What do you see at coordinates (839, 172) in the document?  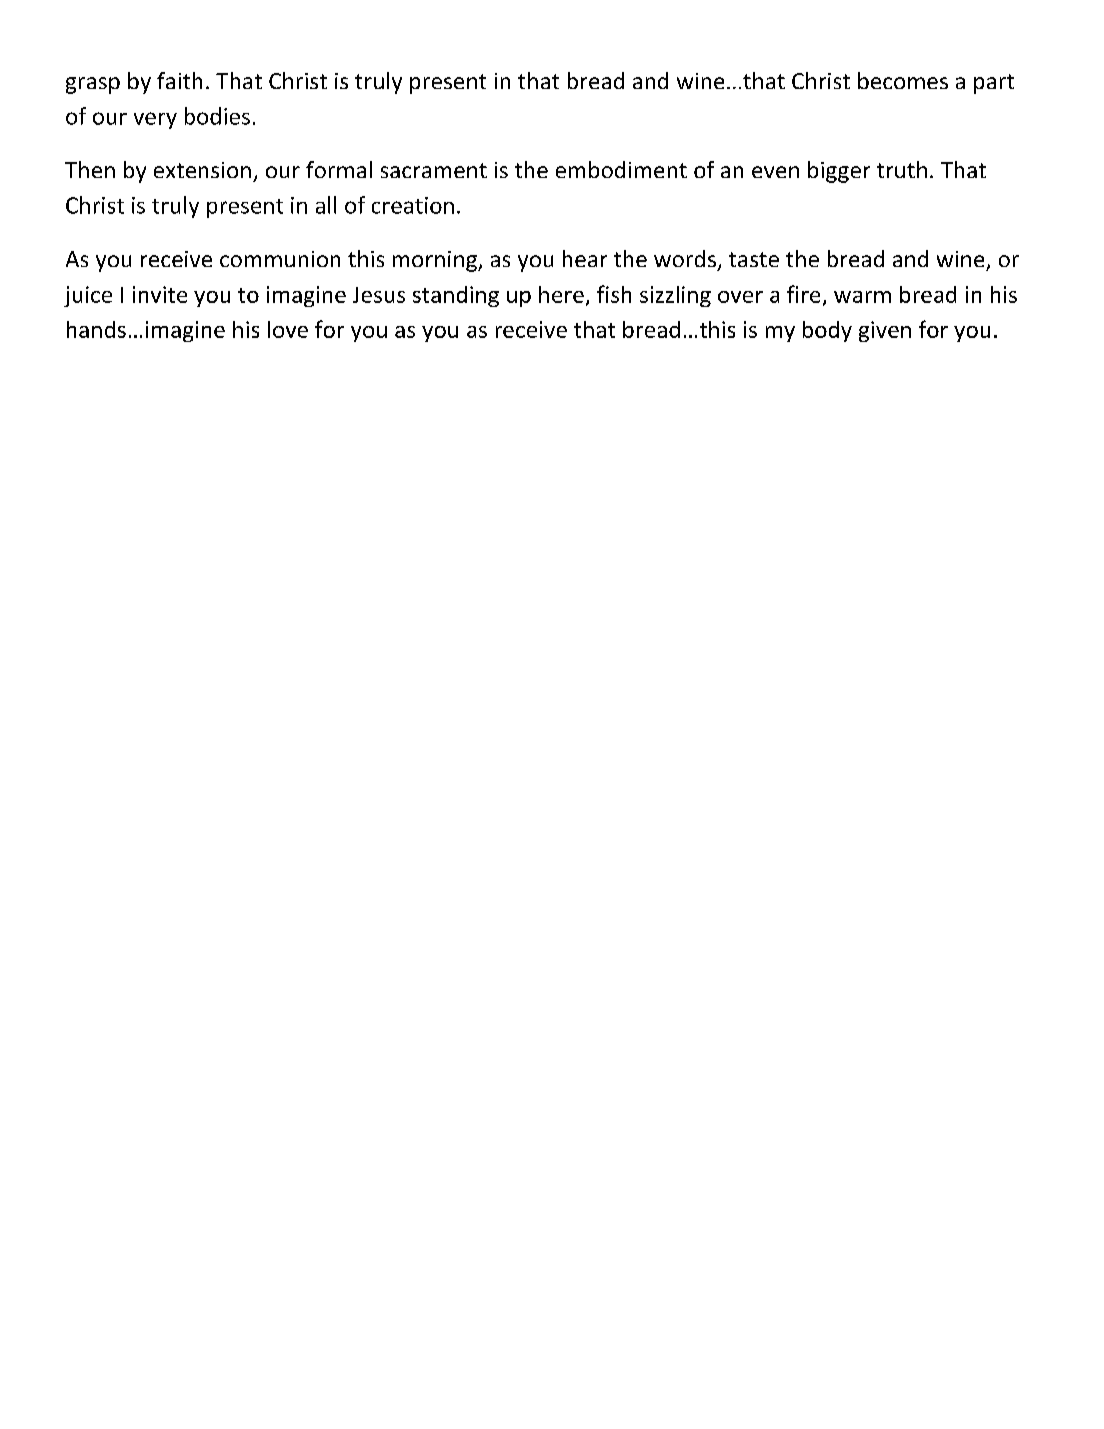 I see `bigger` at bounding box center [839, 172].
